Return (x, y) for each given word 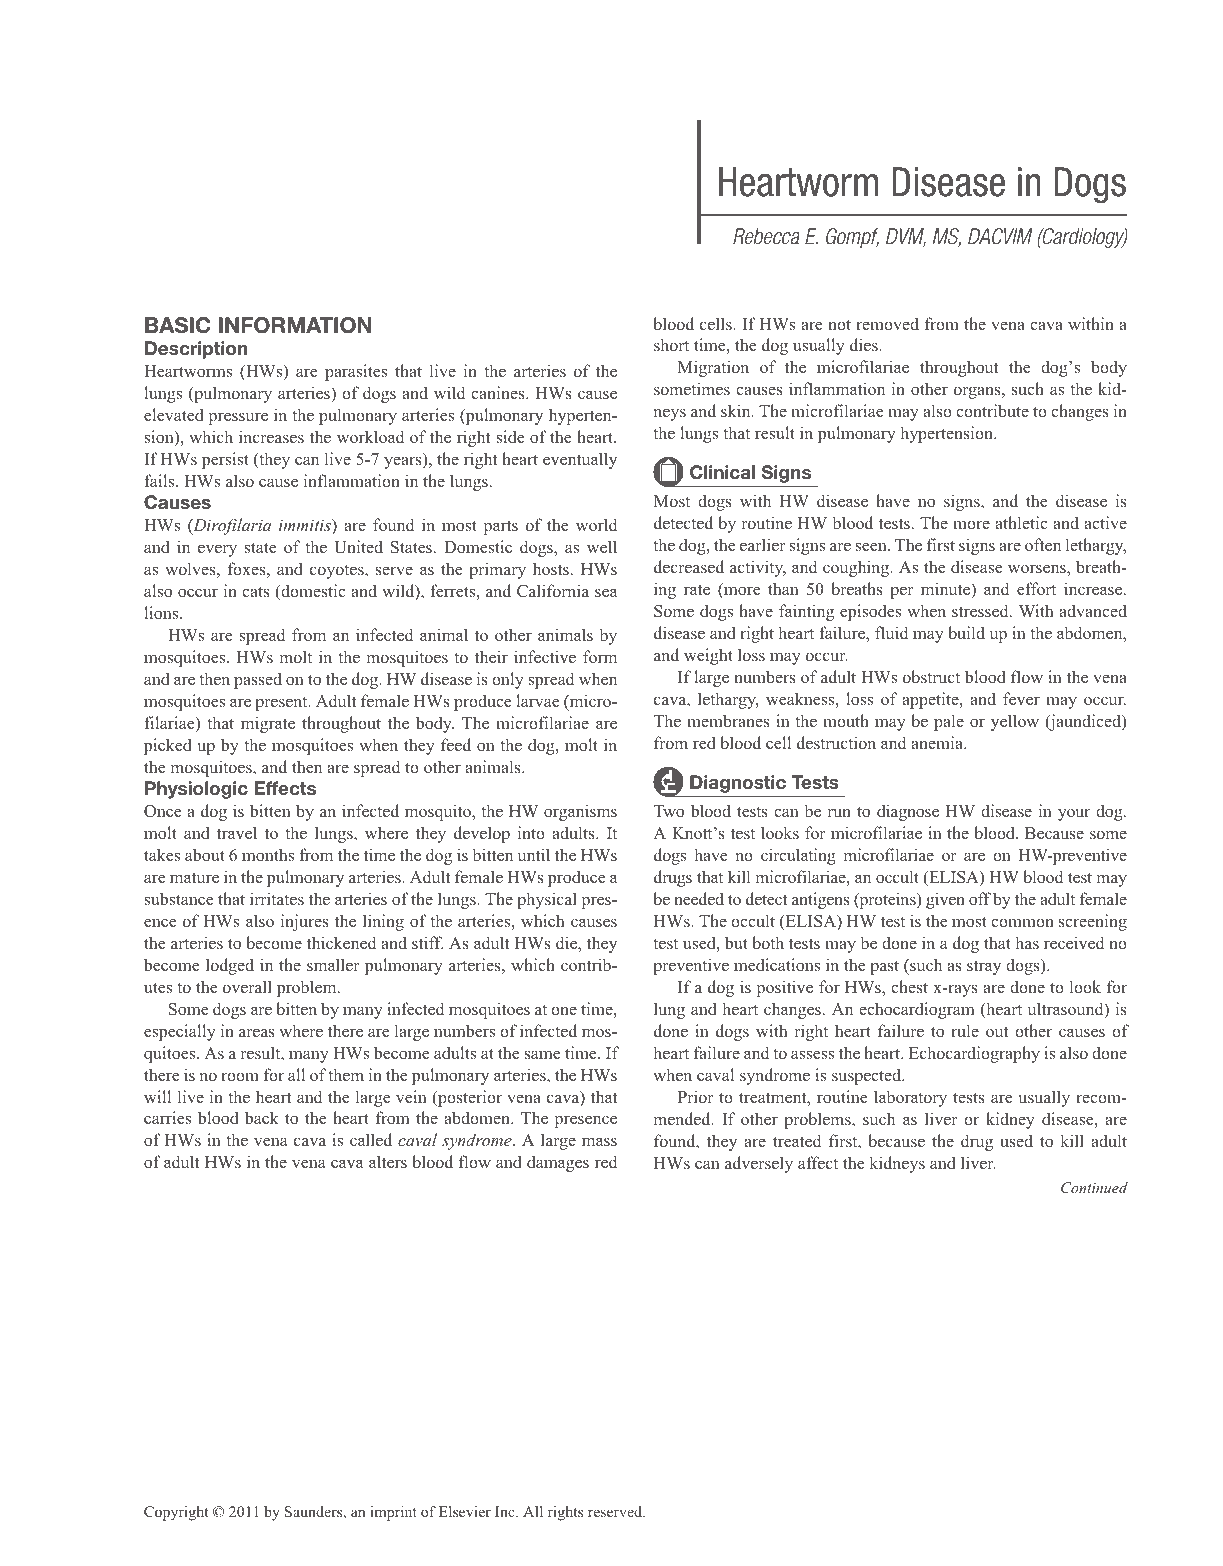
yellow (1015, 722)
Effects (285, 788)
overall (247, 986)
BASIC (178, 325)
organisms (580, 812)
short (671, 344)
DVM (906, 237)
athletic (1021, 522)
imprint (393, 1513)
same (542, 1054)
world (596, 524)
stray (984, 967)
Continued (1094, 1187)
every (217, 550)
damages (558, 1163)
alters (388, 1161)
